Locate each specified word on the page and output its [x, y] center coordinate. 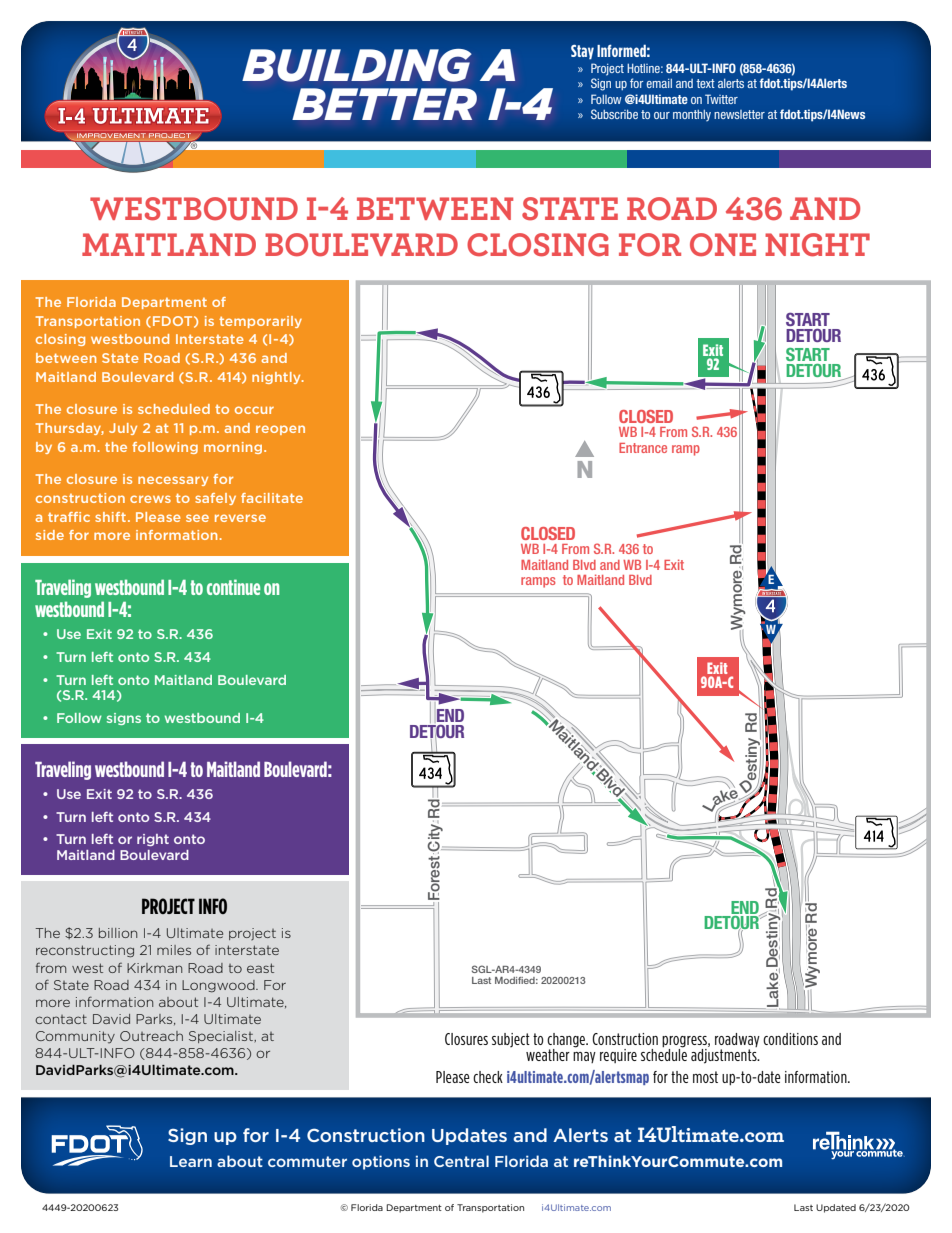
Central [461, 1161]
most [705, 1077]
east [260, 968]
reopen [280, 430]
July [123, 429]
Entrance [643, 448]
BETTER [384, 104]
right [153, 840]
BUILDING [357, 65]
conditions [790, 1039]
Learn [191, 1161]
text [705, 83]
